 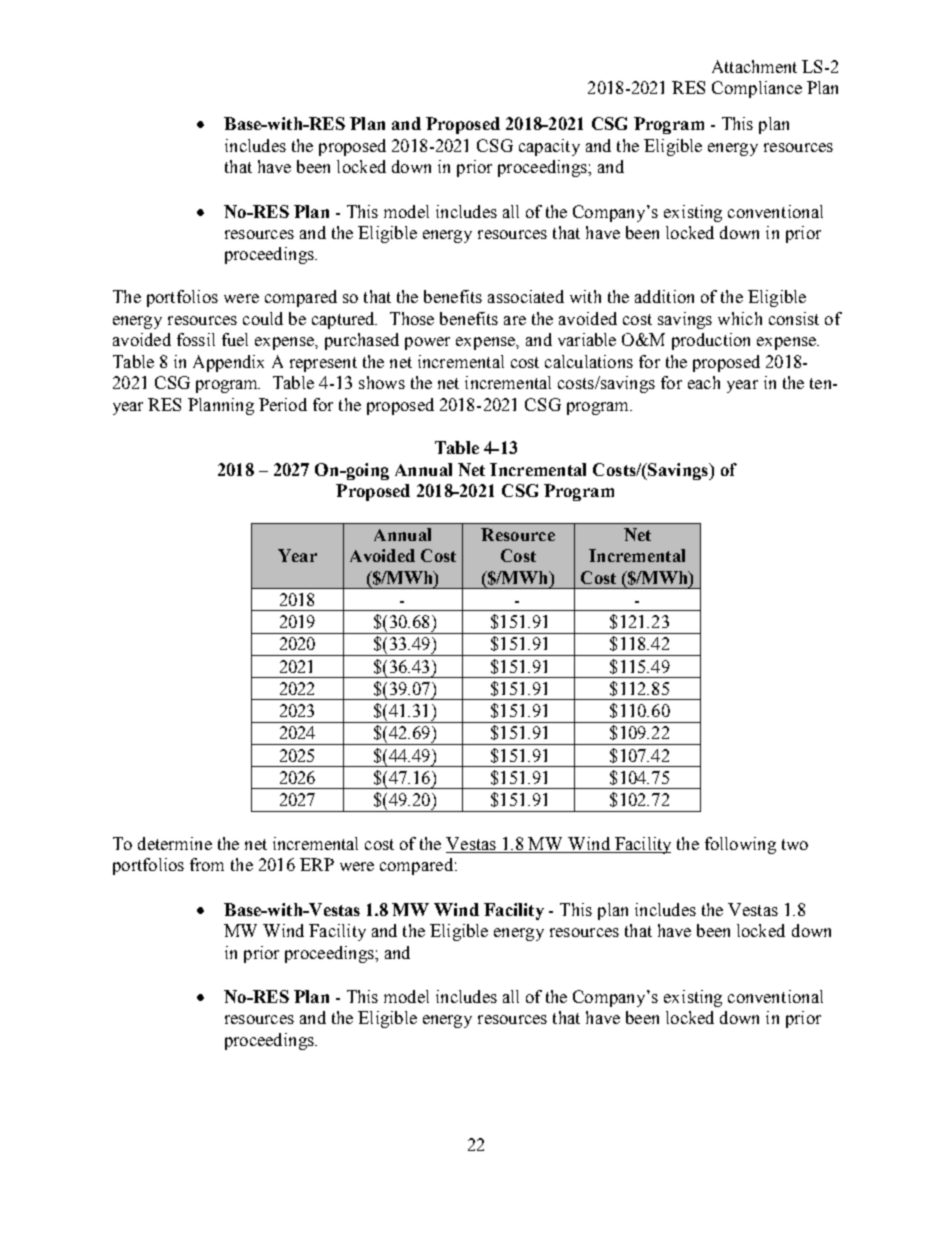 I want to click on could, so click(x=263, y=318).
